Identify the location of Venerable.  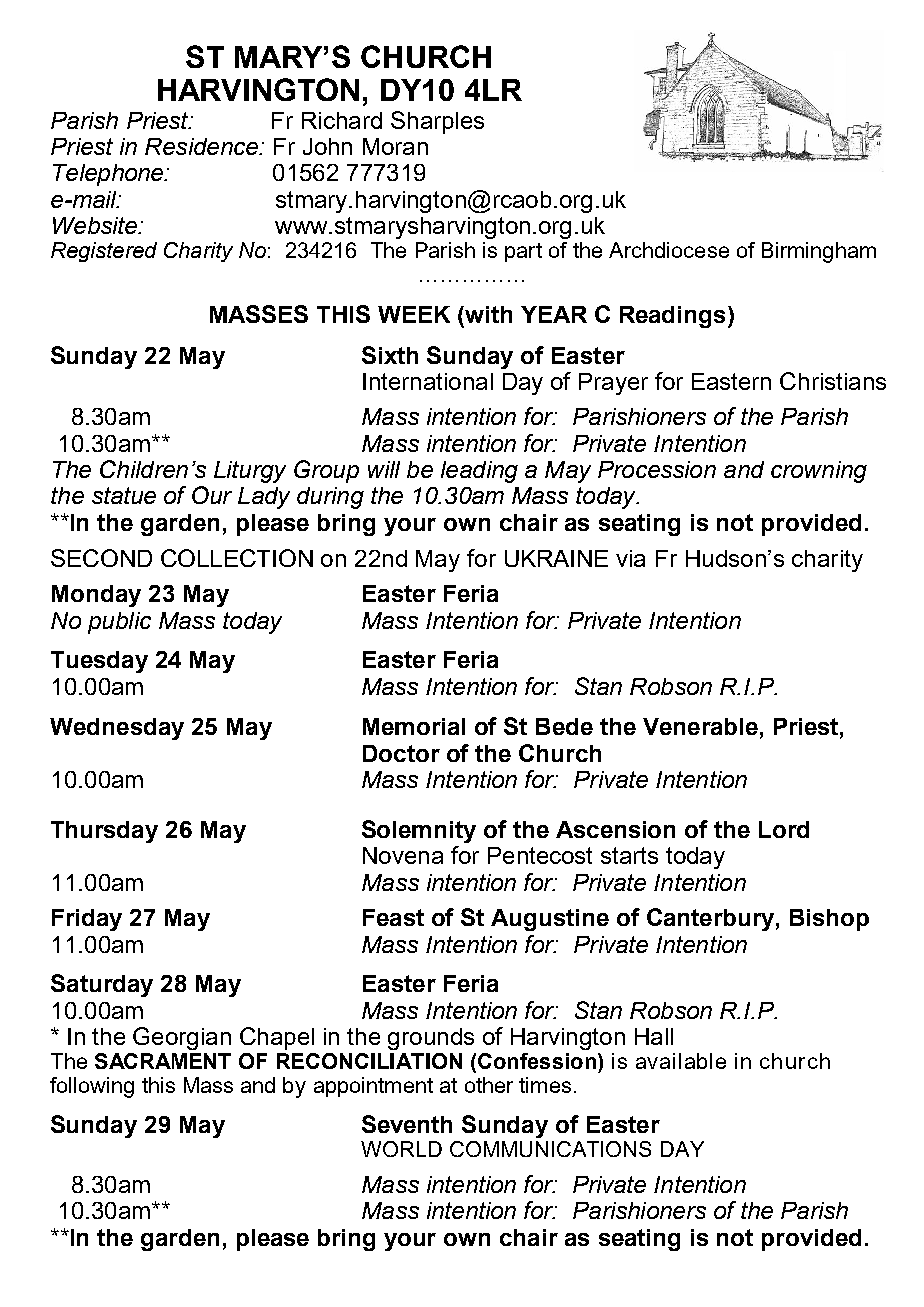
(700, 726).
